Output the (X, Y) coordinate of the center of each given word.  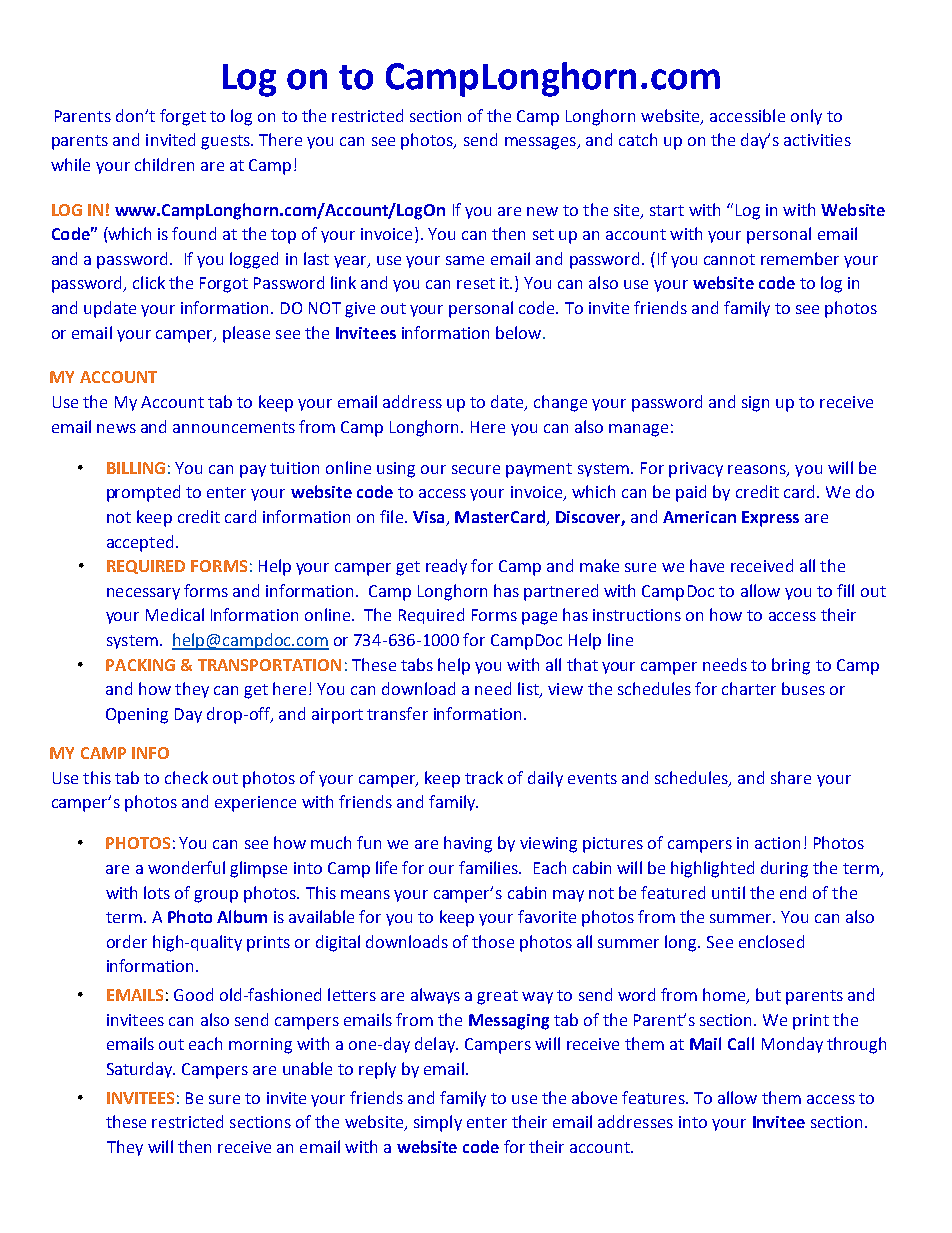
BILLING (136, 468)
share (791, 777)
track (484, 777)
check (186, 777)
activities (817, 140)
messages (541, 143)
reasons (758, 471)
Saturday (141, 1070)
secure (476, 469)
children (164, 164)
